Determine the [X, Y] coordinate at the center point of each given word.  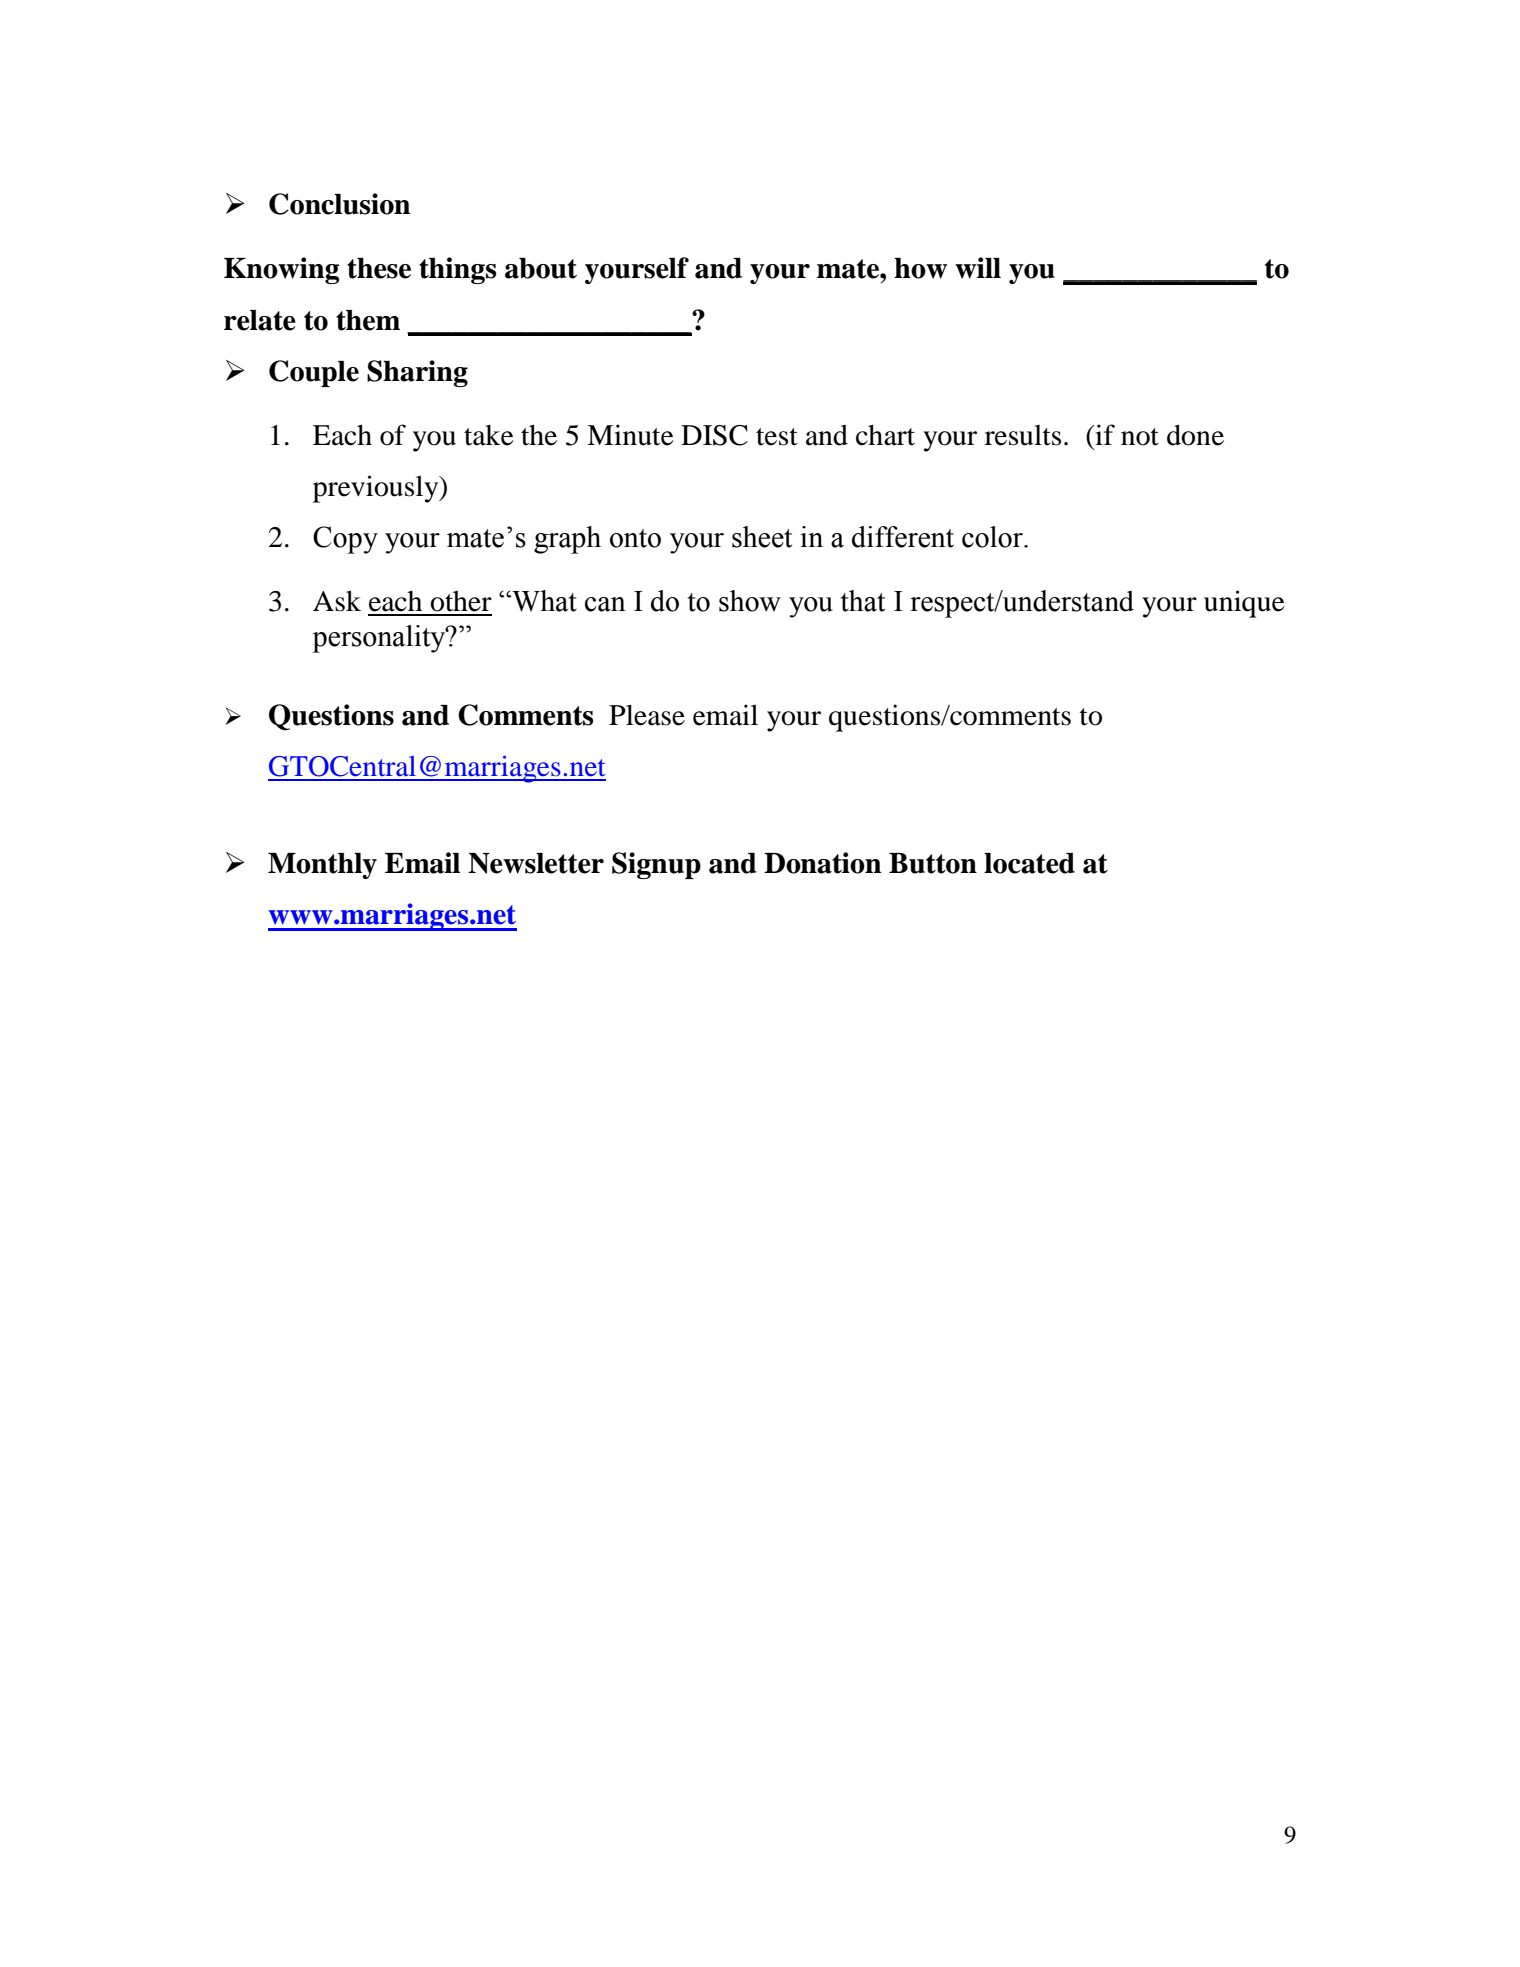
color [993, 537]
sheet [762, 537]
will [978, 268]
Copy [345, 540]
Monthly [322, 866]
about [541, 268]
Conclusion [339, 204]
